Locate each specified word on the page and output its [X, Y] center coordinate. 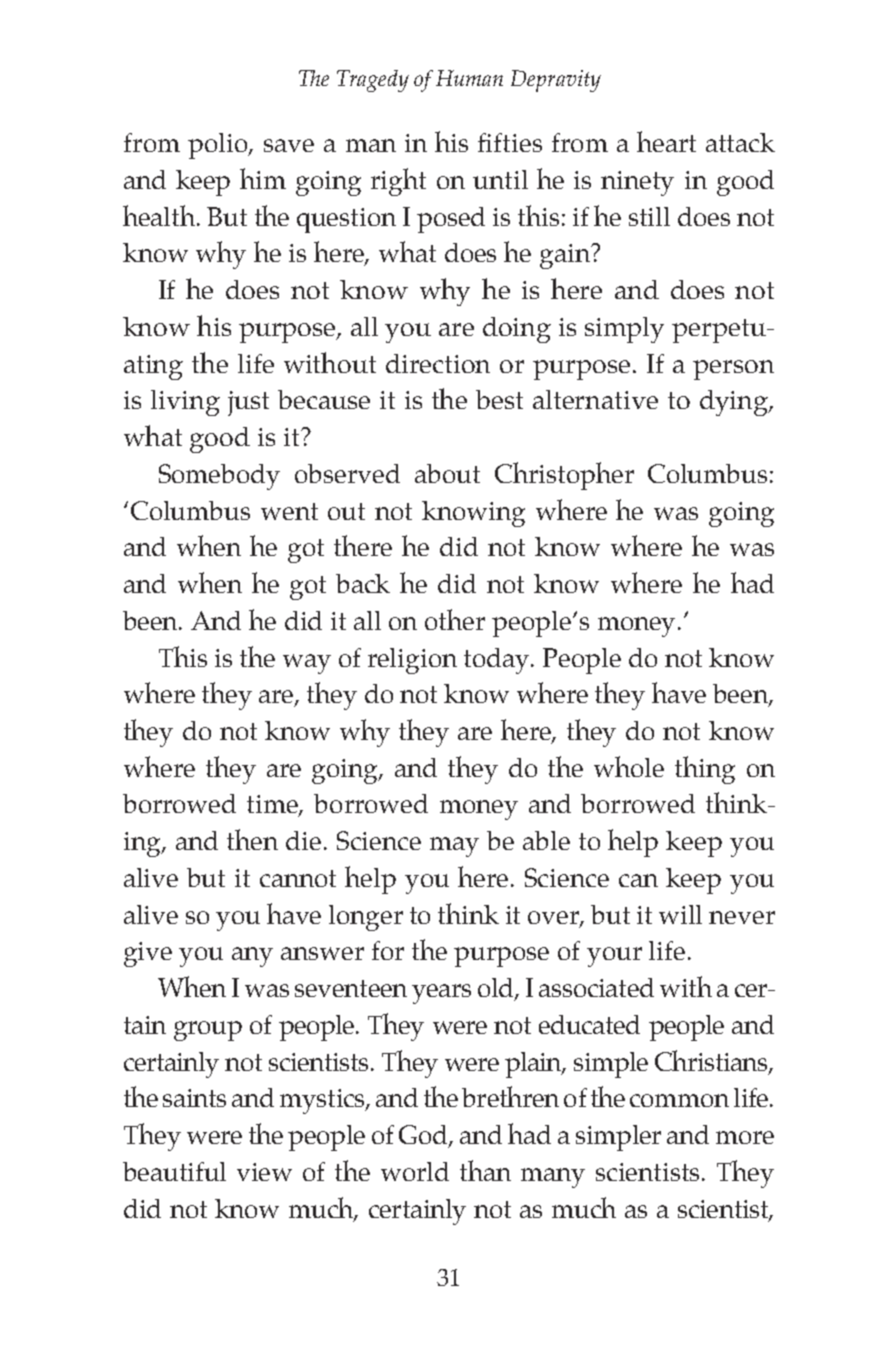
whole [629, 766]
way [307, 664]
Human [469, 78]
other [455, 619]
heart [666, 141]
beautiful [174, 1171]
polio [219, 146]
